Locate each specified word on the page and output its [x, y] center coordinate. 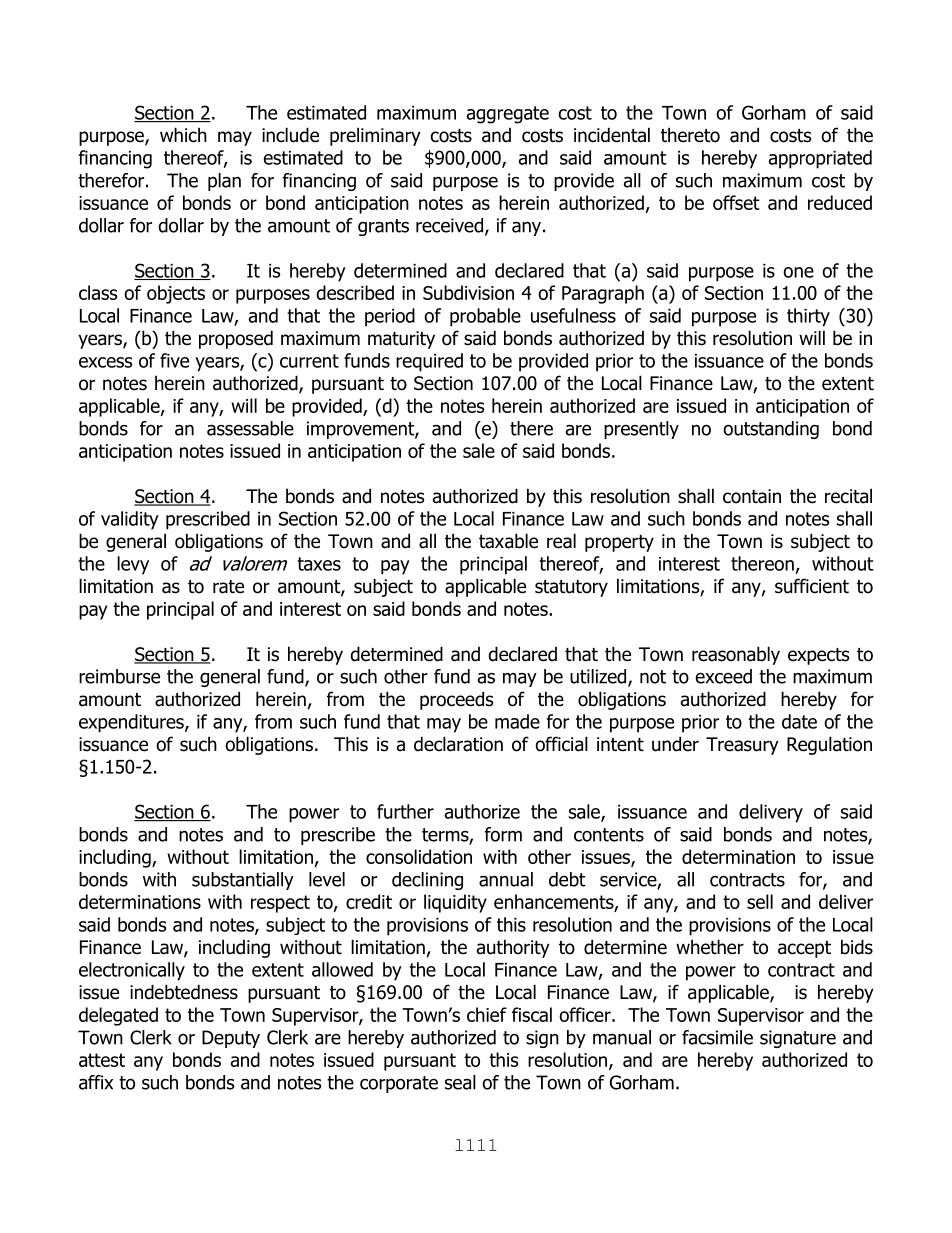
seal [460, 1082]
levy [133, 565]
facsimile [717, 1037]
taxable [508, 541]
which [183, 135]
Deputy [231, 1039]
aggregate [508, 115]
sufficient [812, 586]
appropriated [820, 159]
